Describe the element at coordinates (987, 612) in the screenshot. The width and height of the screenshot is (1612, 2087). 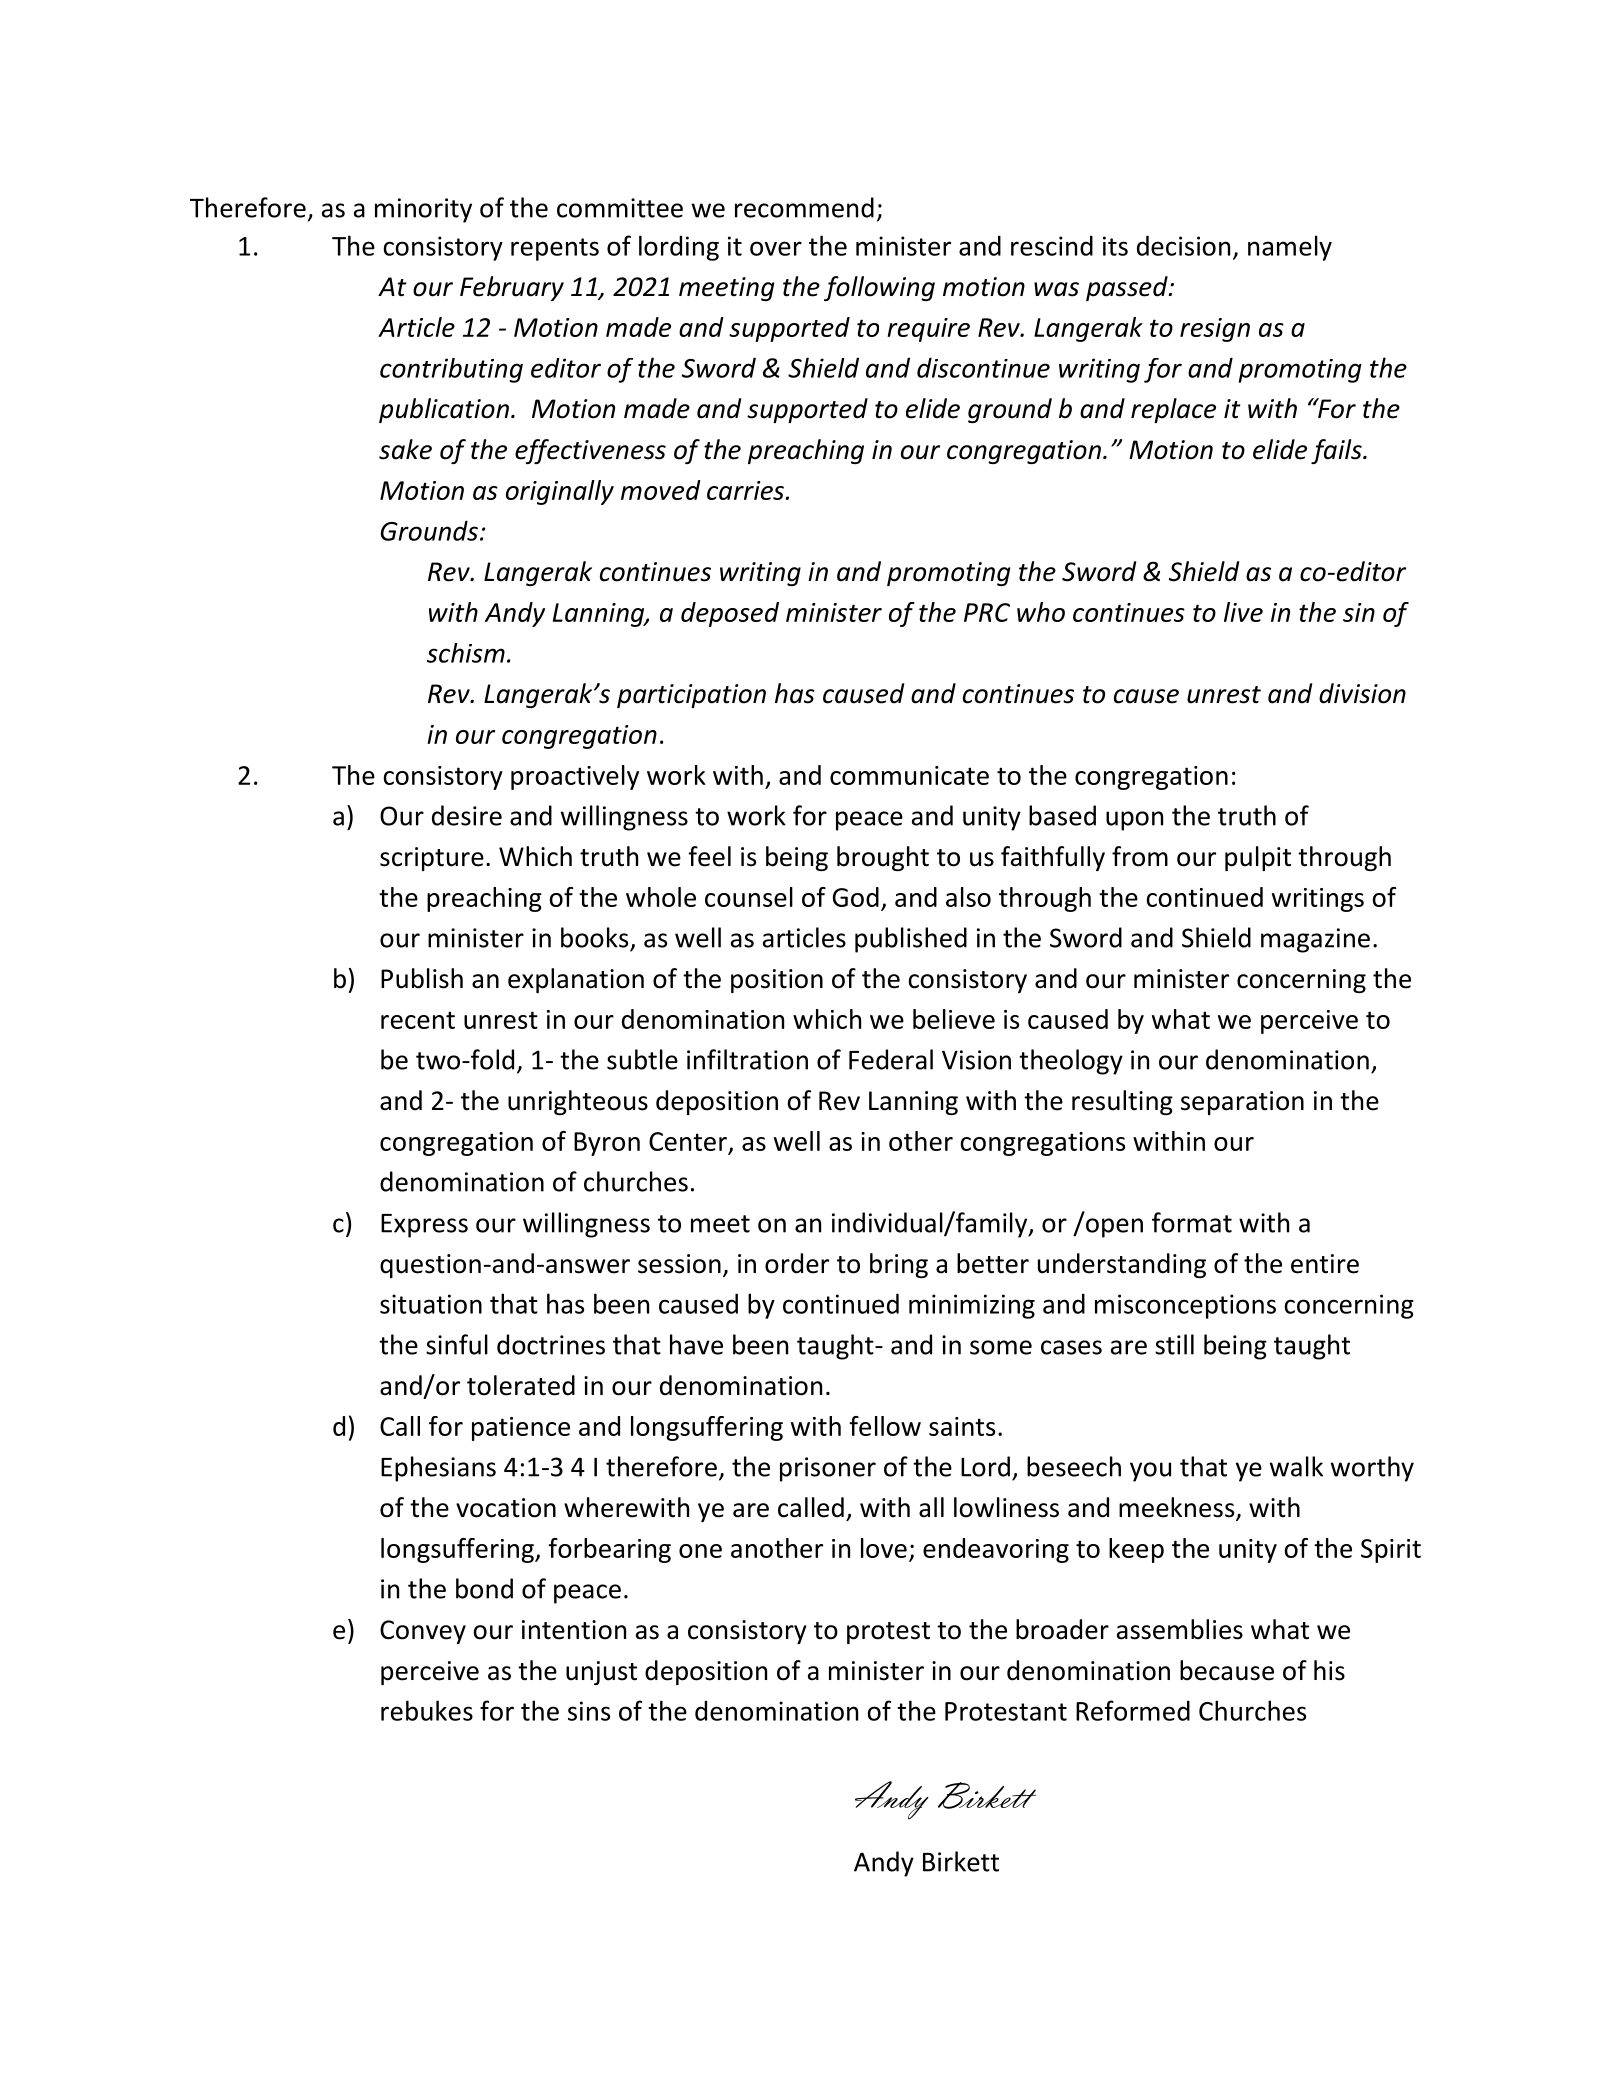
I see `PRC` at that location.
